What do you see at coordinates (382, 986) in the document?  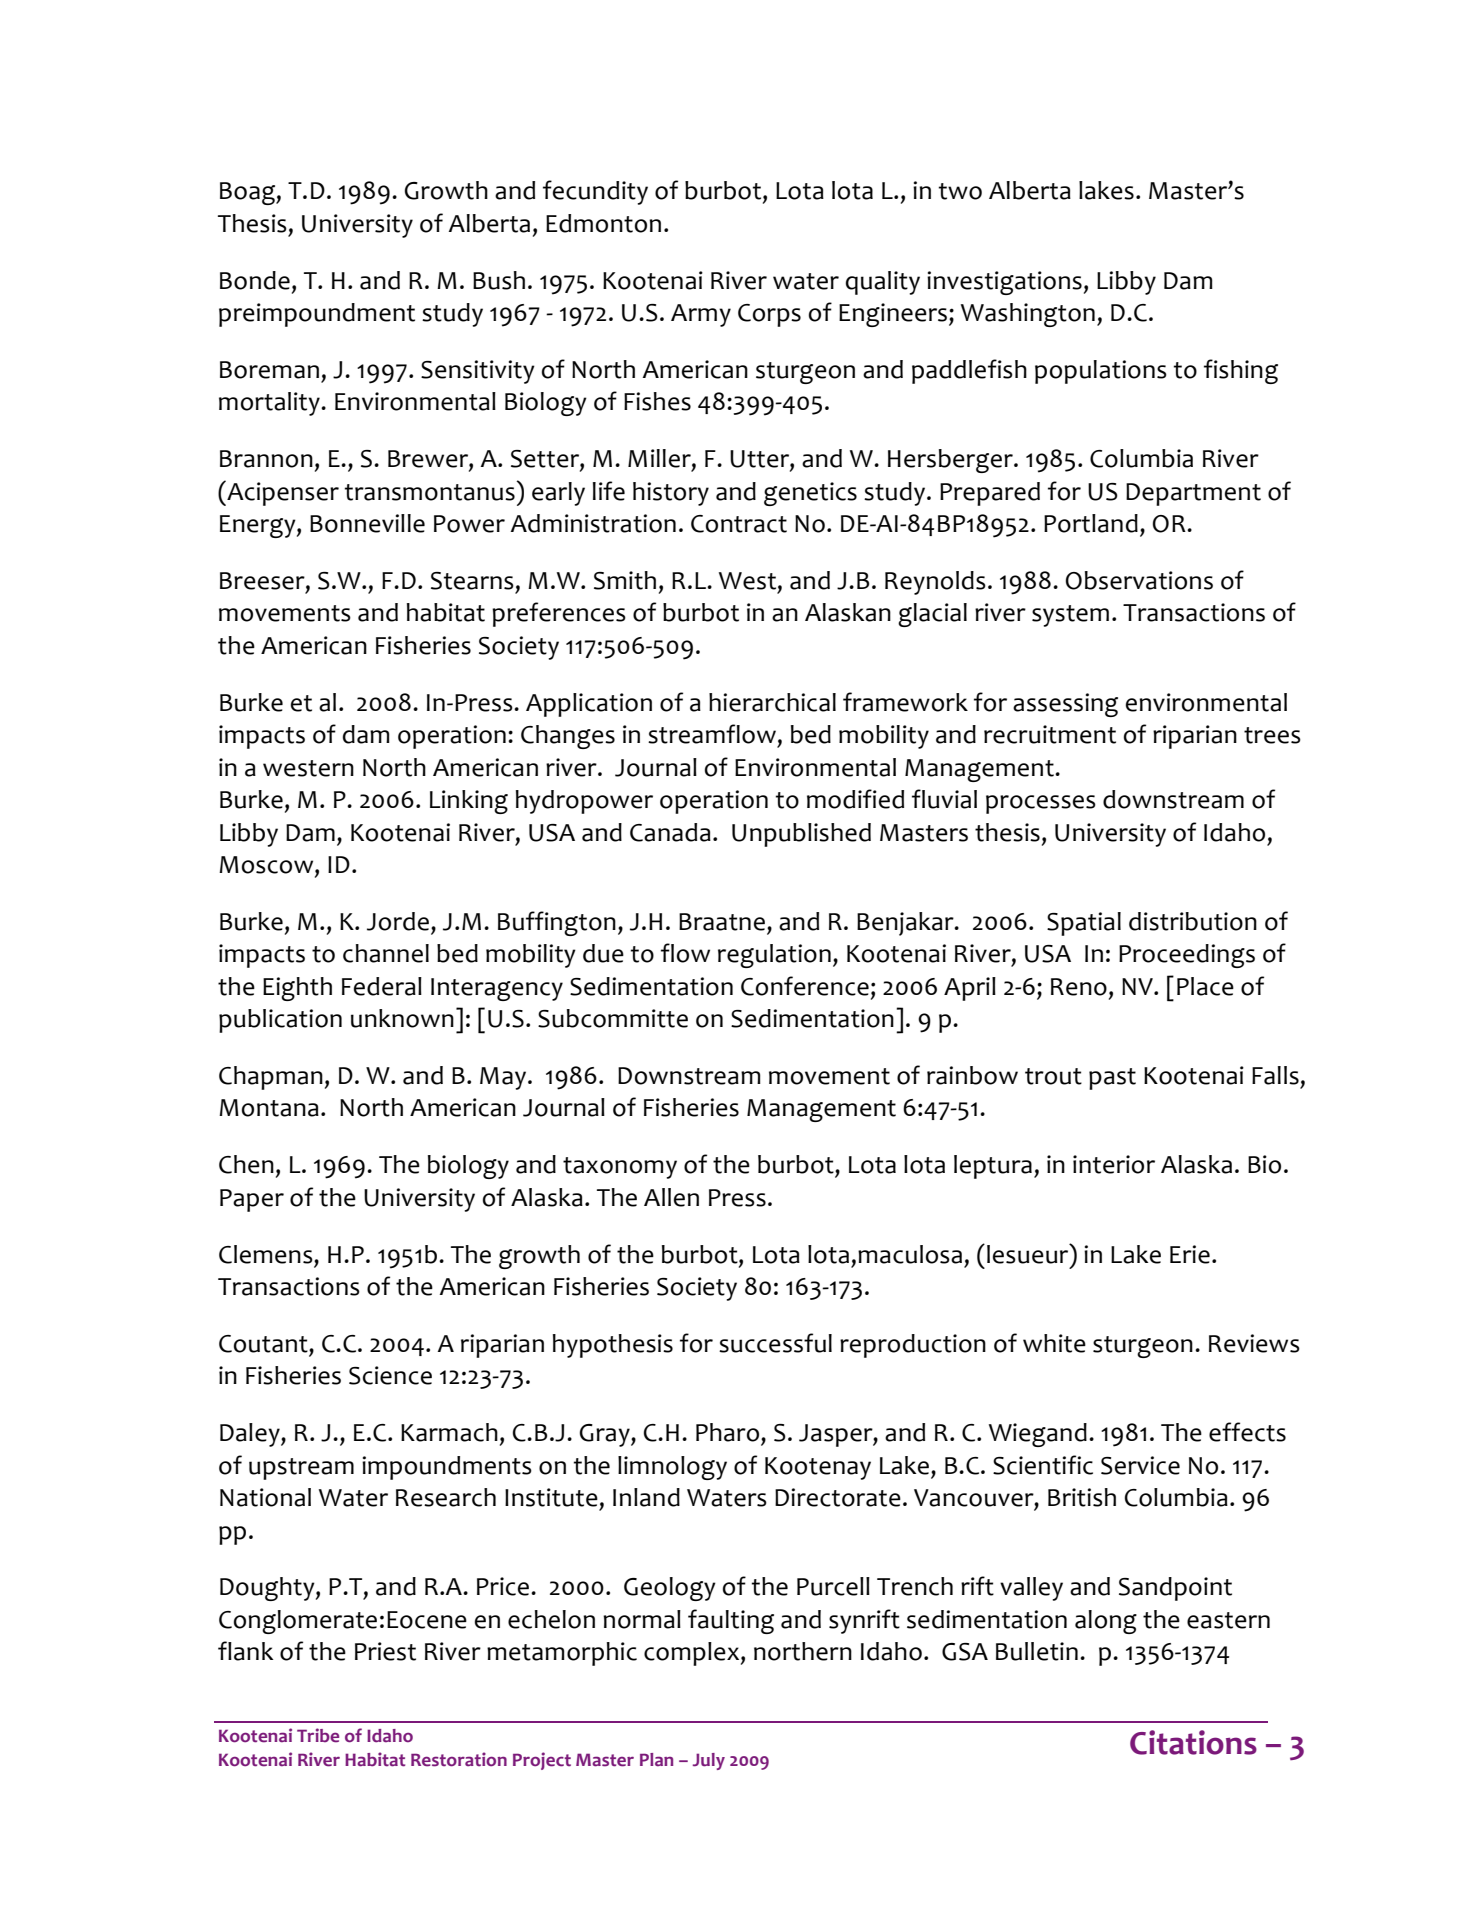 I see `Federal` at bounding box center [382, 986].
